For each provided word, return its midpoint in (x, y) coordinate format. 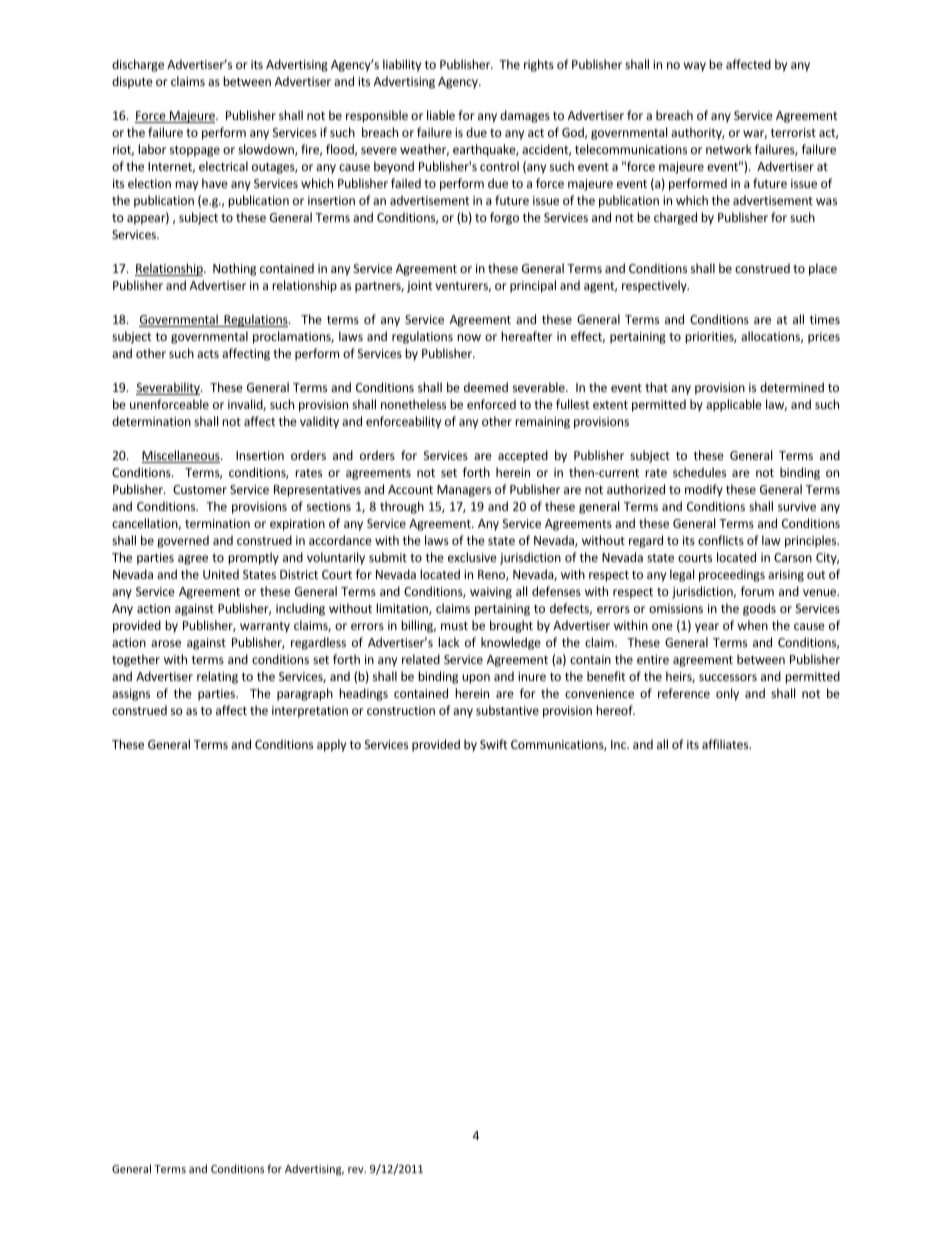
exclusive (472, 557)
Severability (169, 388)
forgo (504, 218)
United (221, 574)
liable (441, 115)
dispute (132, 82)
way (695, 67)
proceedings (732, 575)
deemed (486, 387)
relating (217, 677)
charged (675, 218)
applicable (734, 405)
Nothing (234, 269)
